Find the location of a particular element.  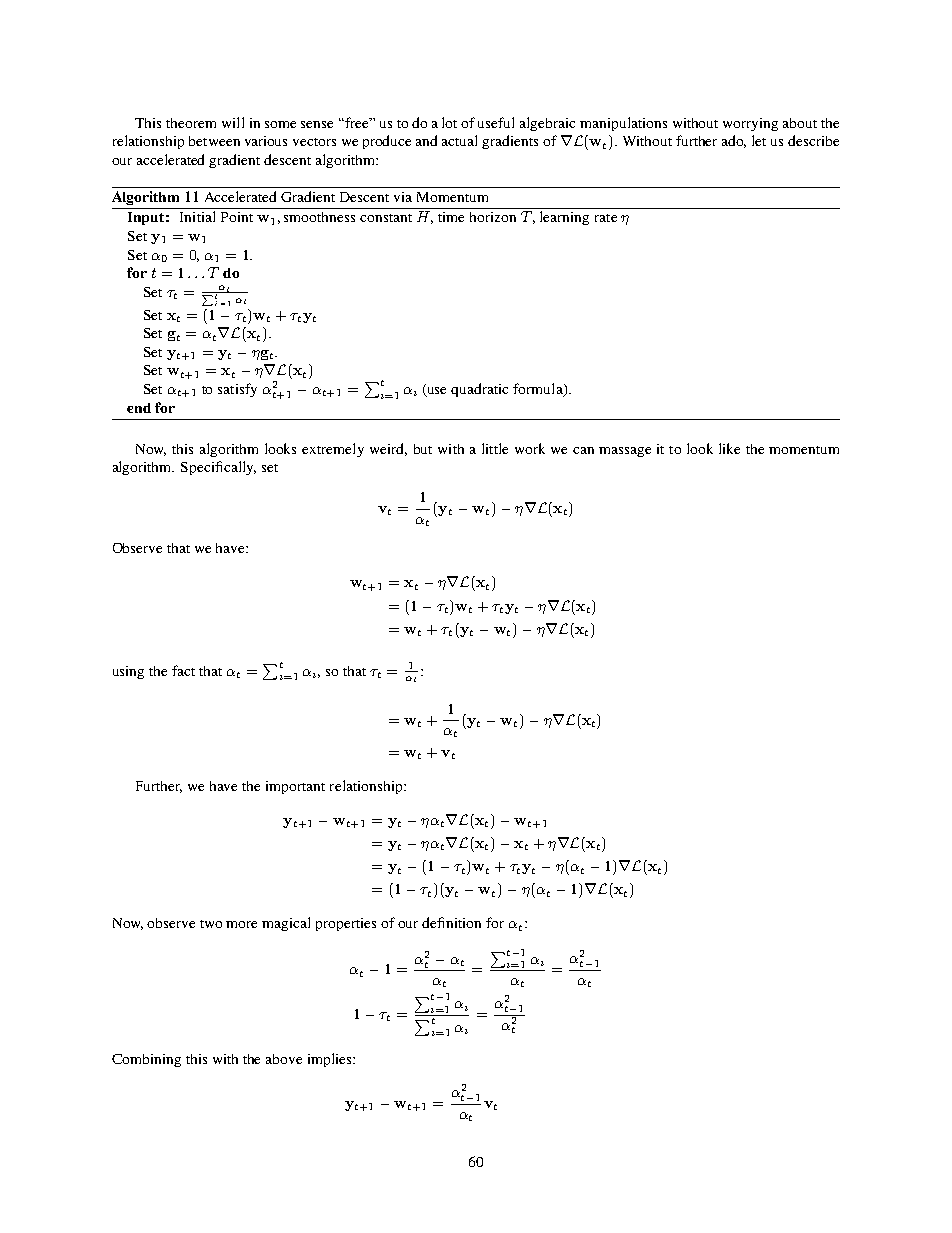

important is located at coordinates (295, 787).
